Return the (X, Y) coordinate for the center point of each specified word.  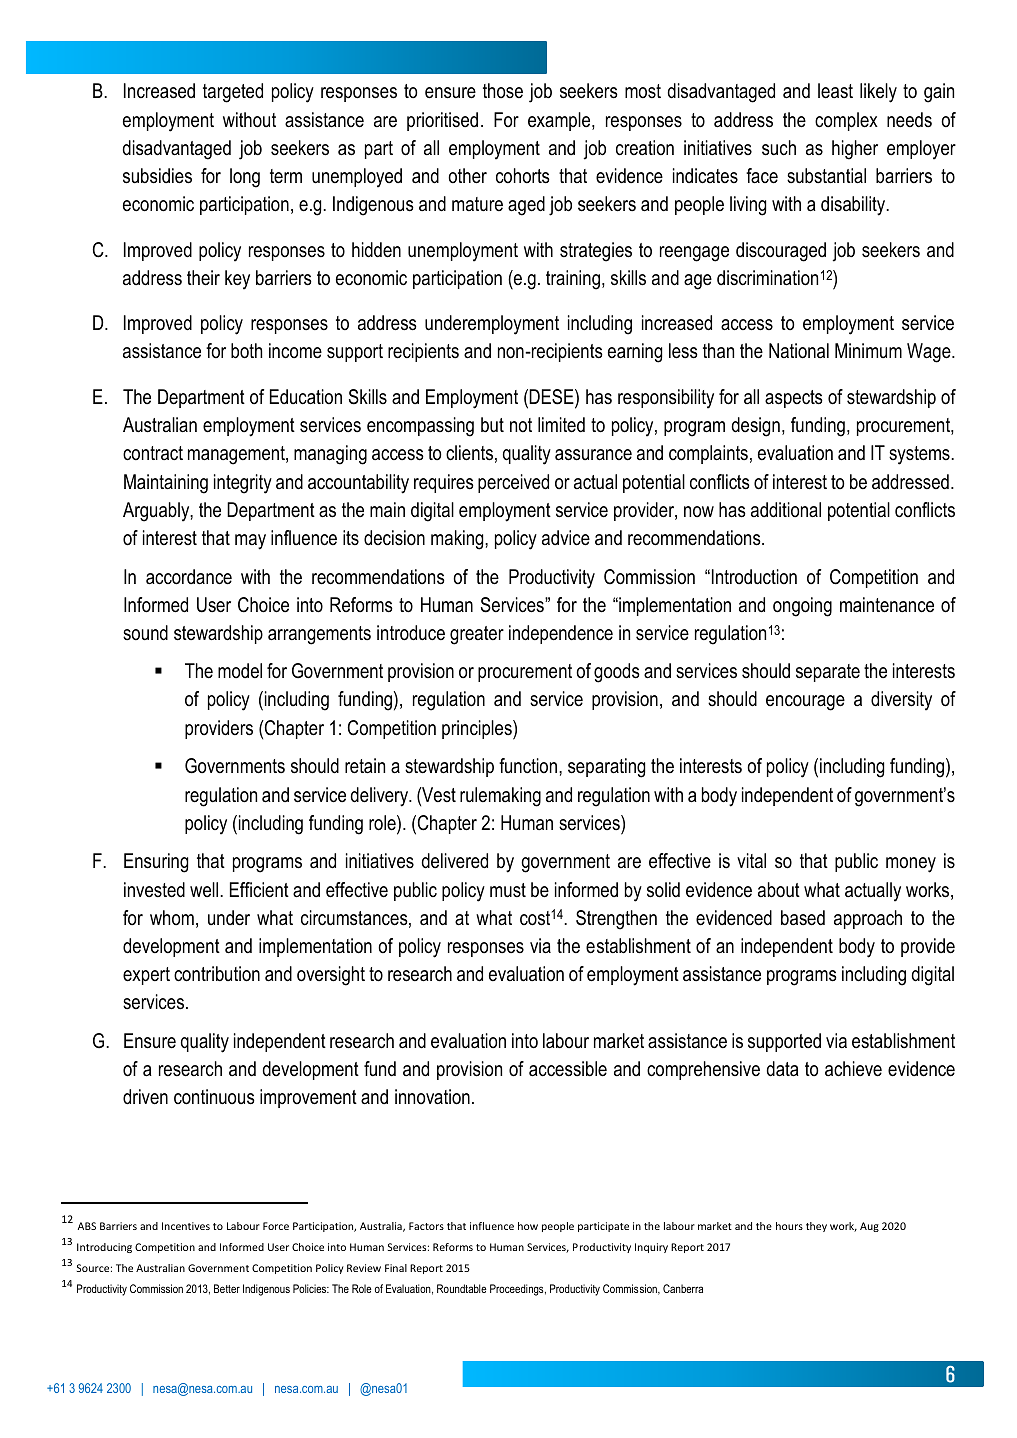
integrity (243, 484)
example (560, 121)
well (205, 889)
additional (786, 510)
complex (846, 121)
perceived (513, 483)
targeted (233, 93)
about (779, 890)
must (508, 890)
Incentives (186, 1226)
